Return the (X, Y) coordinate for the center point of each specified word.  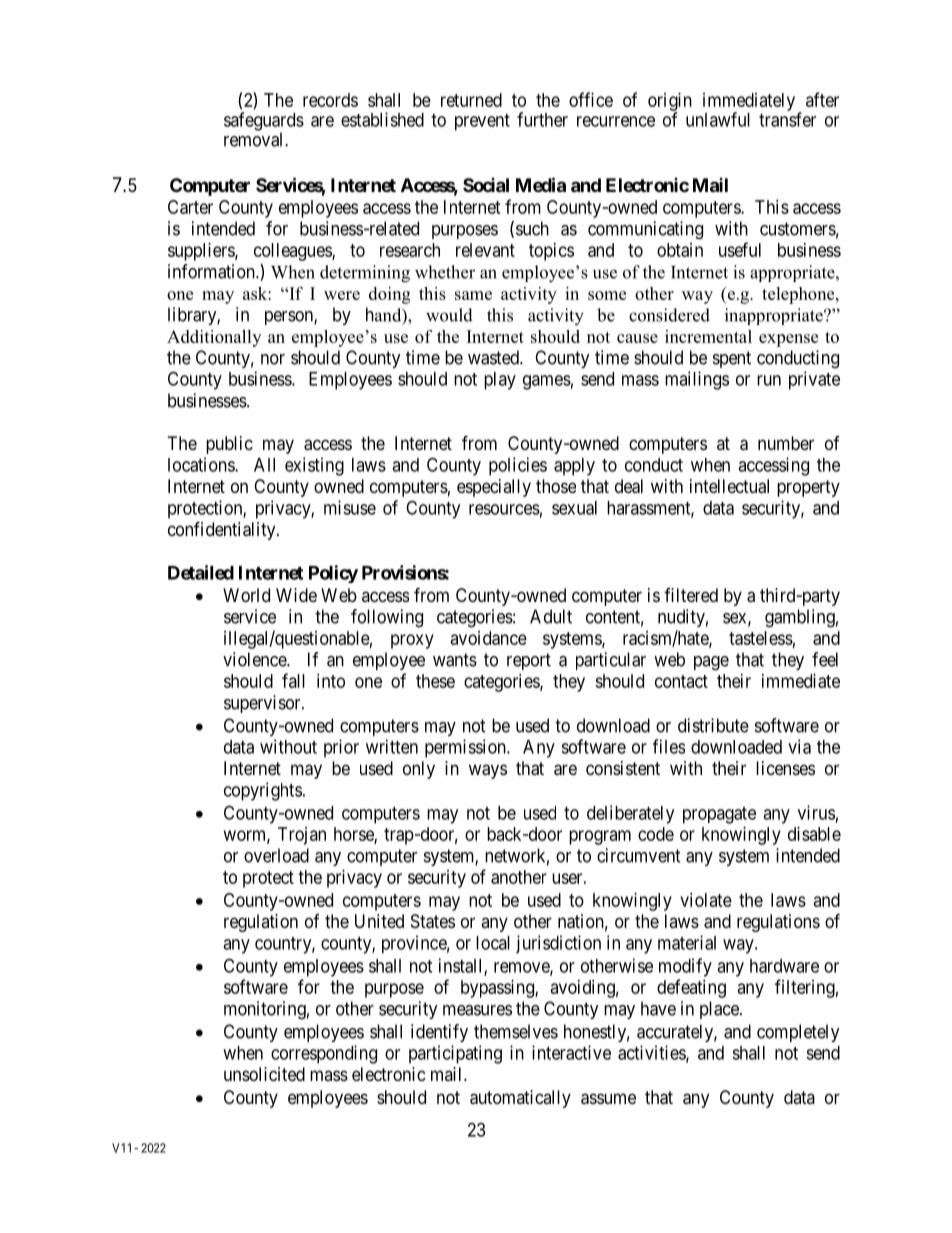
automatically (520, 1099)
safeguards (264, 122)
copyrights (263, 791)
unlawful (718, 119)
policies (518, 466)
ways (488, 771)
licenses (785, 768)
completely (798, 1033)
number (786, 443)
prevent (482, 122)
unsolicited (264, 1074)
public (229, 445)
